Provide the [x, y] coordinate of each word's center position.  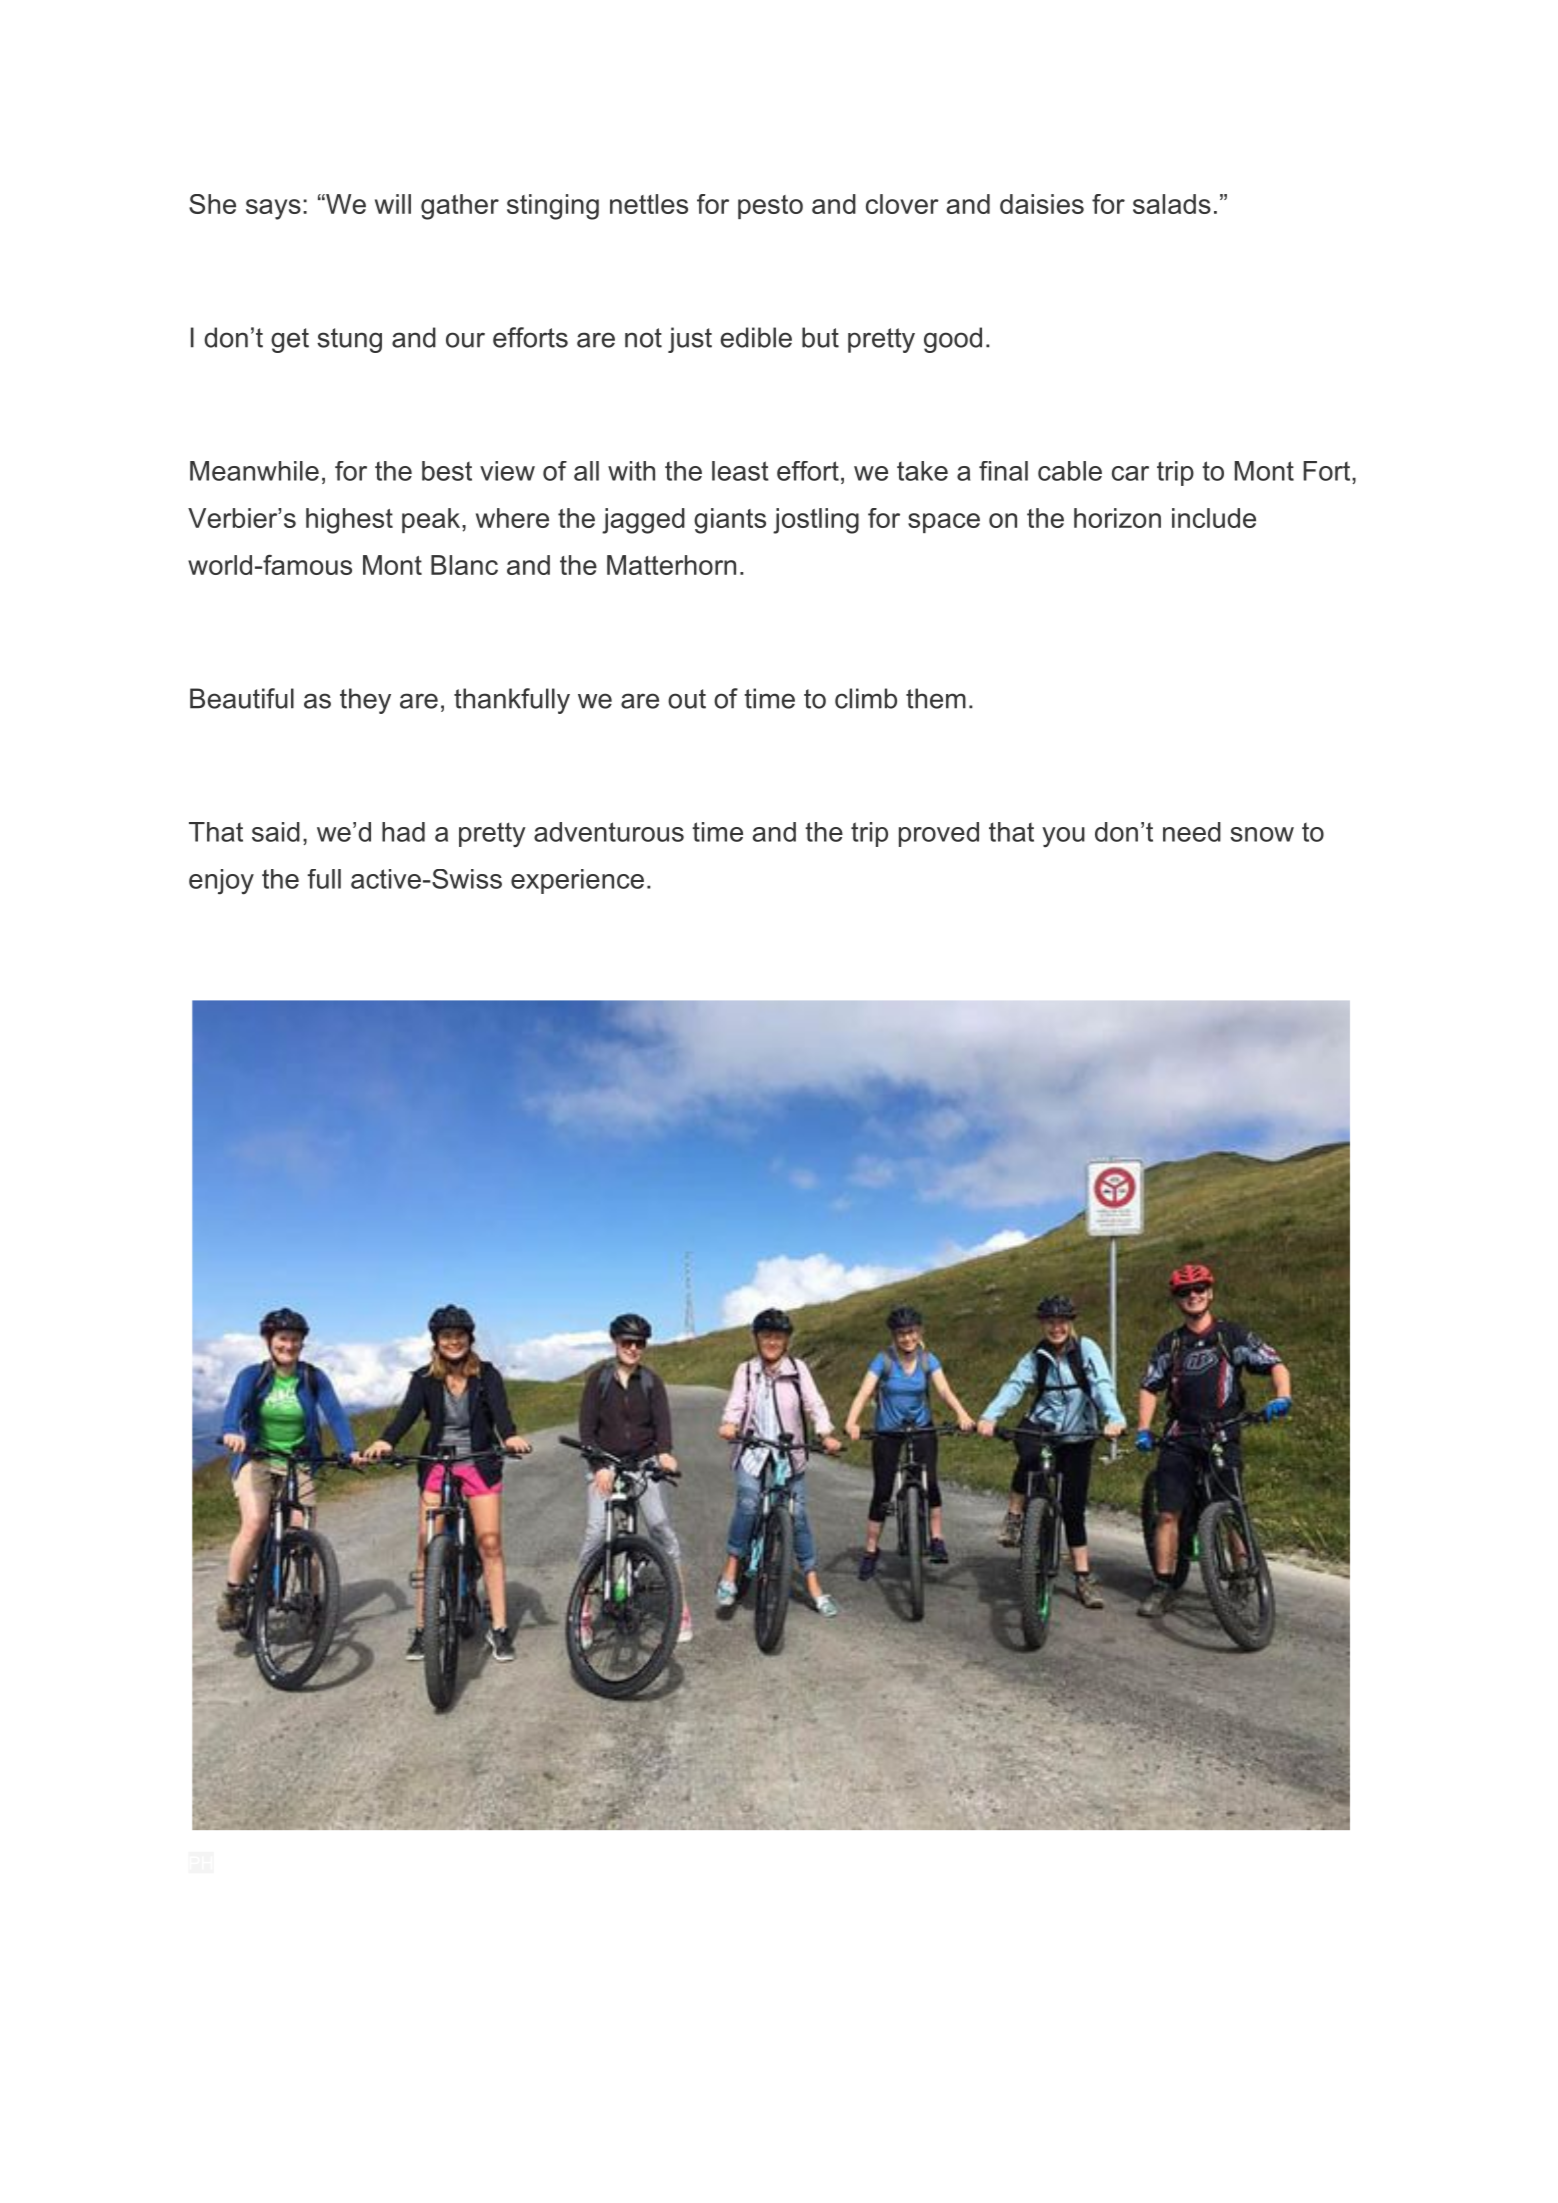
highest [349, 521]
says [273, 209]
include [1214, 518]
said [276, 832]
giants [730, 521]
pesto [770, 207]
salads [1172, 204]
